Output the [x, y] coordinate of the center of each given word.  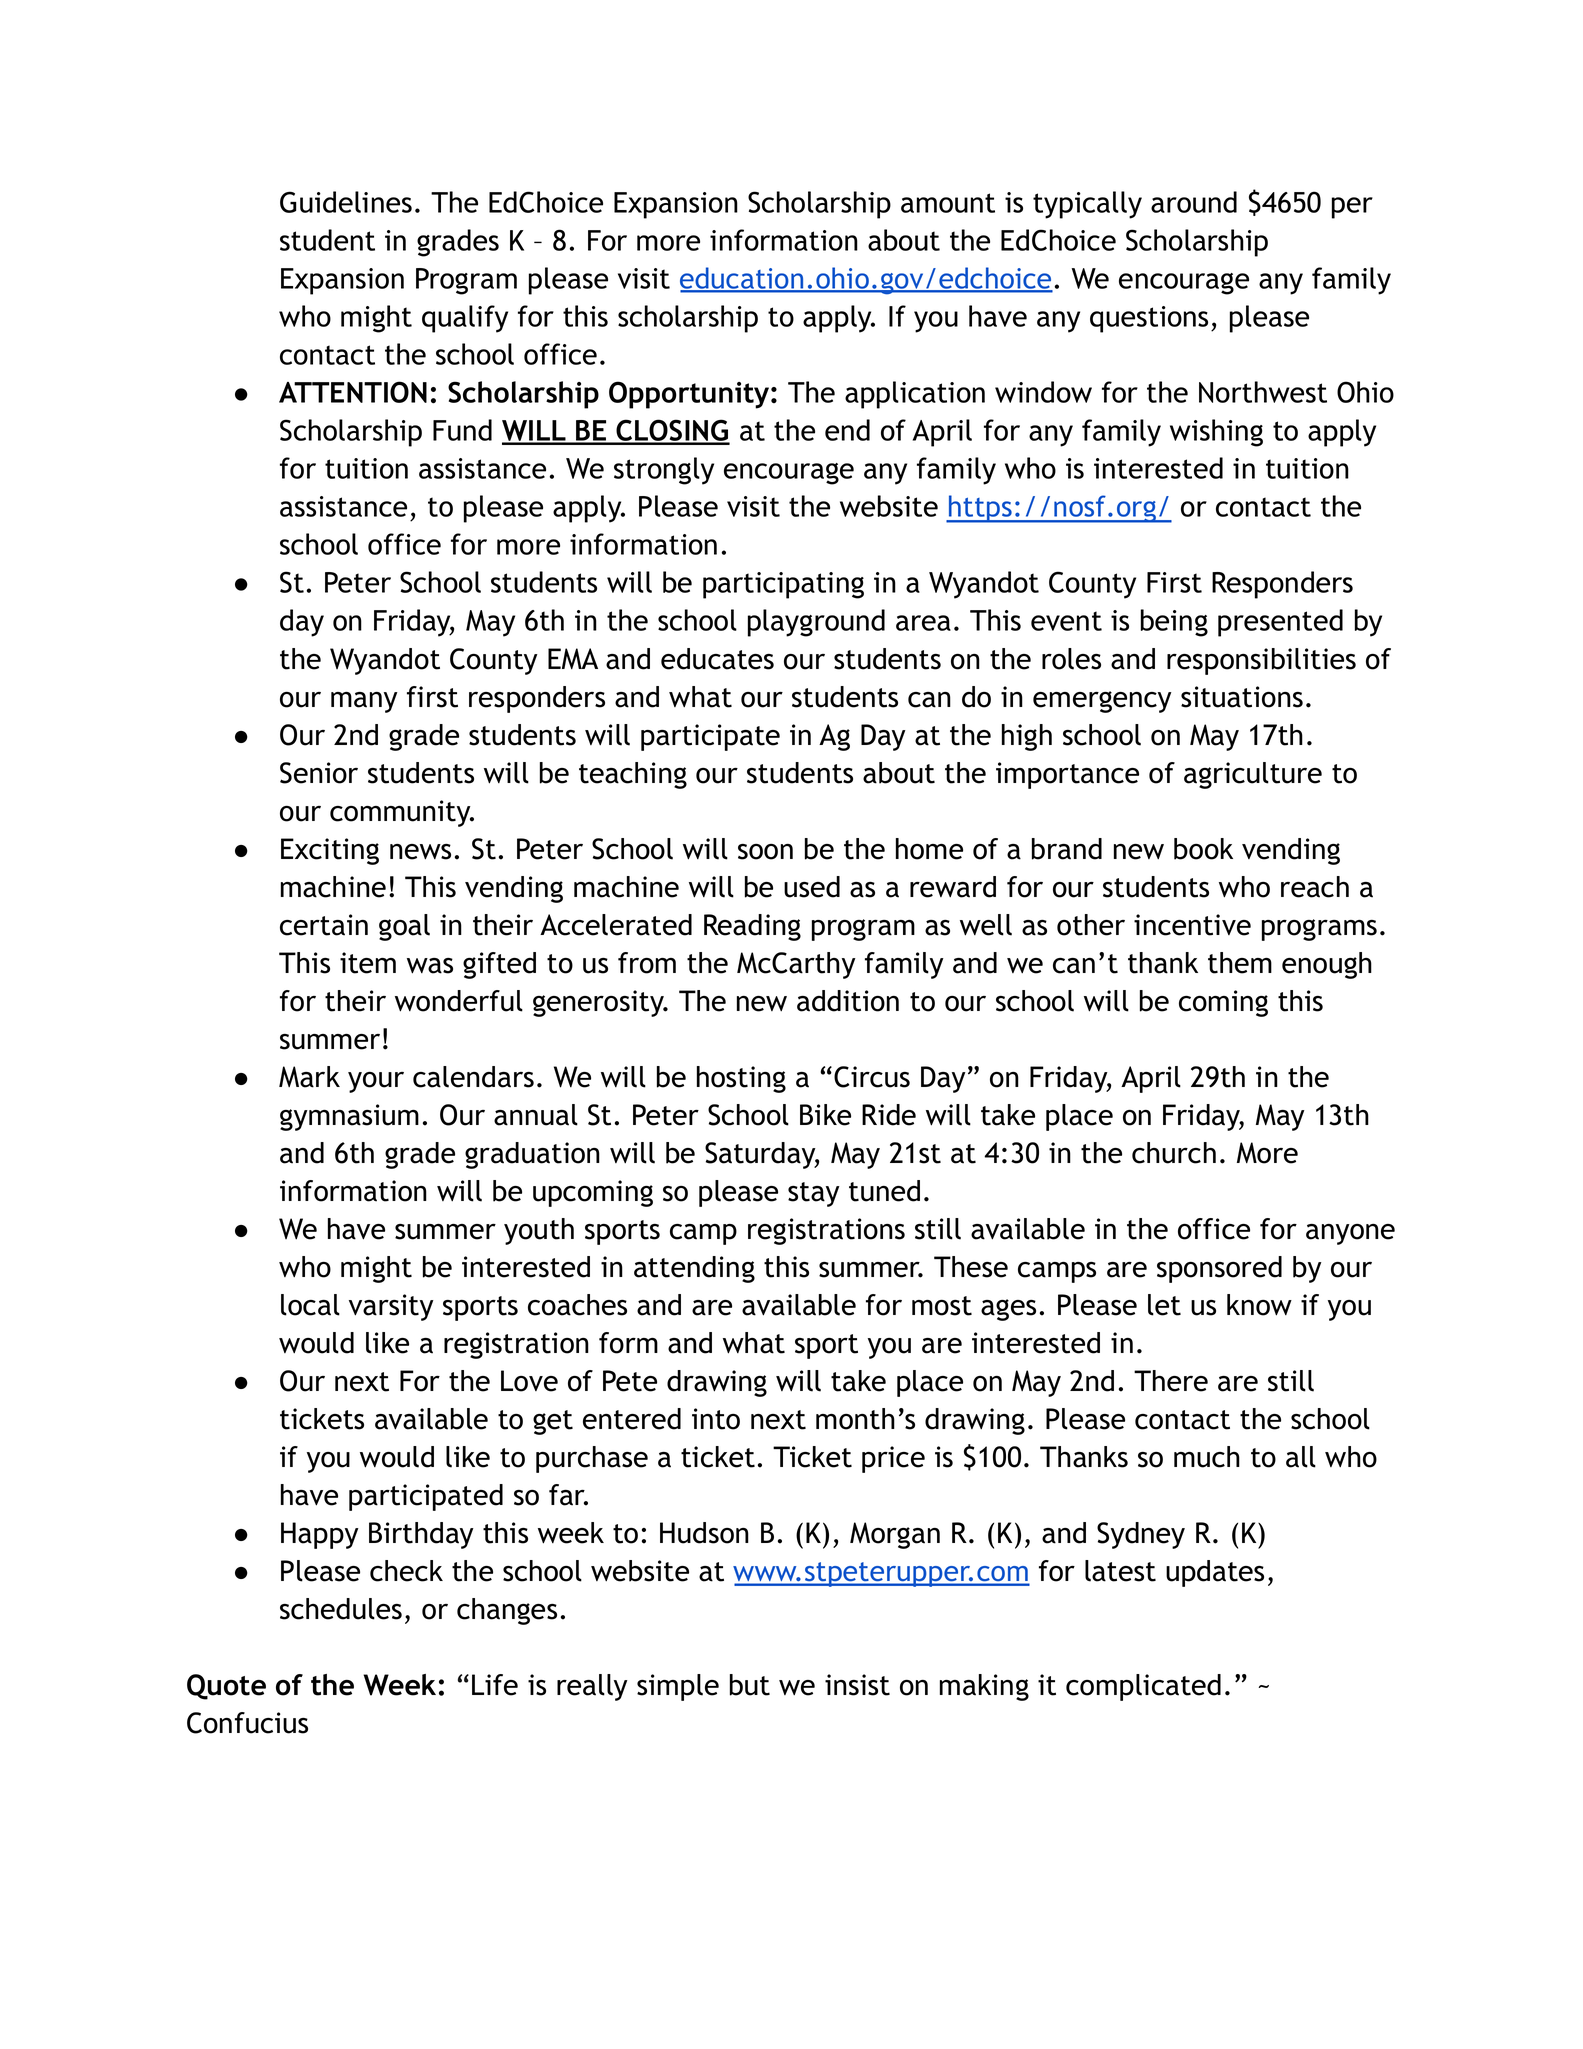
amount [948, 203]
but [750, 1685]
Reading [752, 927]
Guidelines [346, 202]
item [368, 963]
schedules [341, 1609]
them [1240, 963]
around [1194, 202]
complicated [1143, 1687]
